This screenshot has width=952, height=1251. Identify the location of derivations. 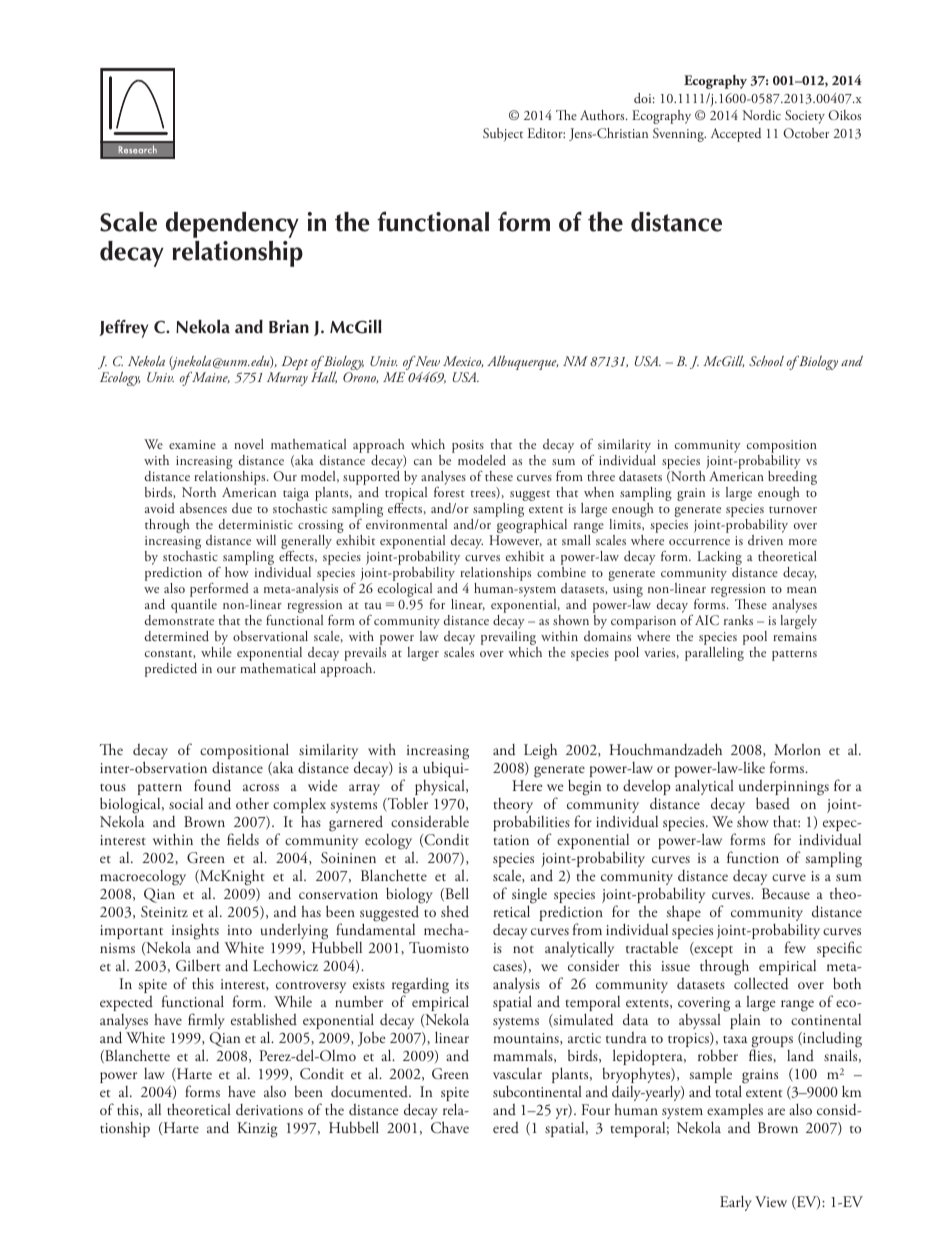
(269, 1110).
